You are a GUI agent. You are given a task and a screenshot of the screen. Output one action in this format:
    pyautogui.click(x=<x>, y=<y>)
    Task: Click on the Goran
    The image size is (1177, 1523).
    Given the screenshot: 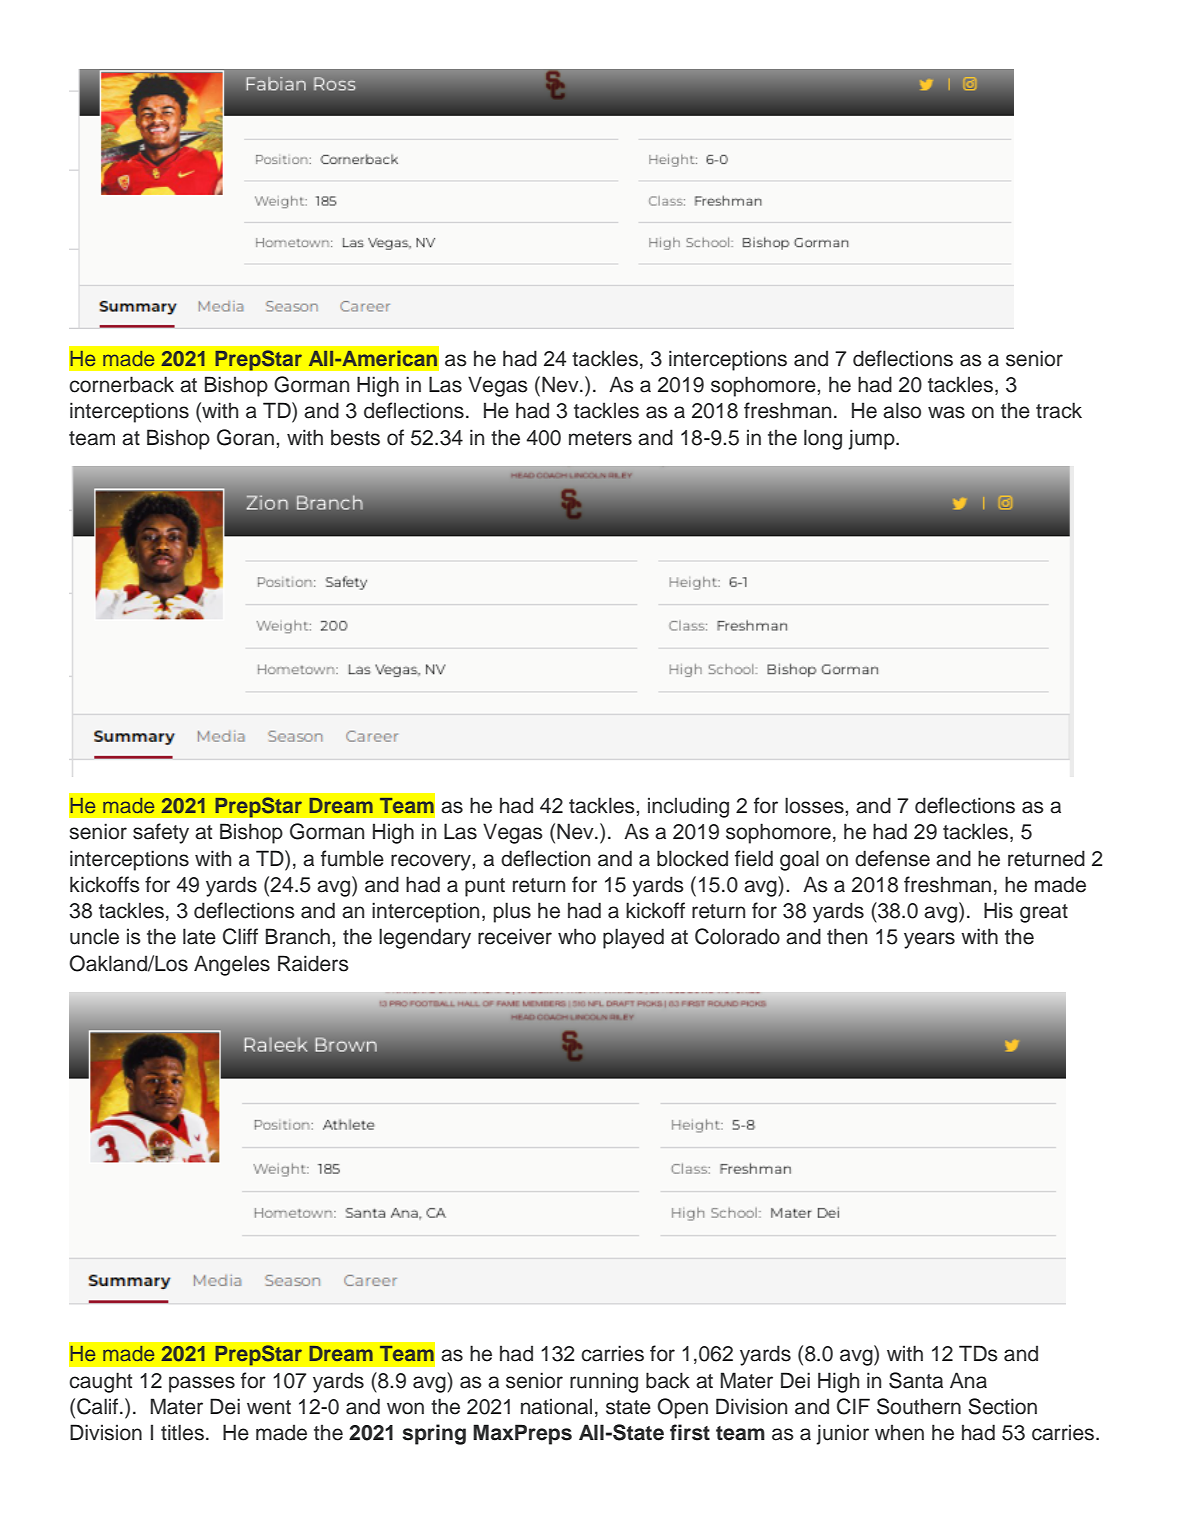 What is the action you would take?
    pyautogui.click(x=245, y=437)
